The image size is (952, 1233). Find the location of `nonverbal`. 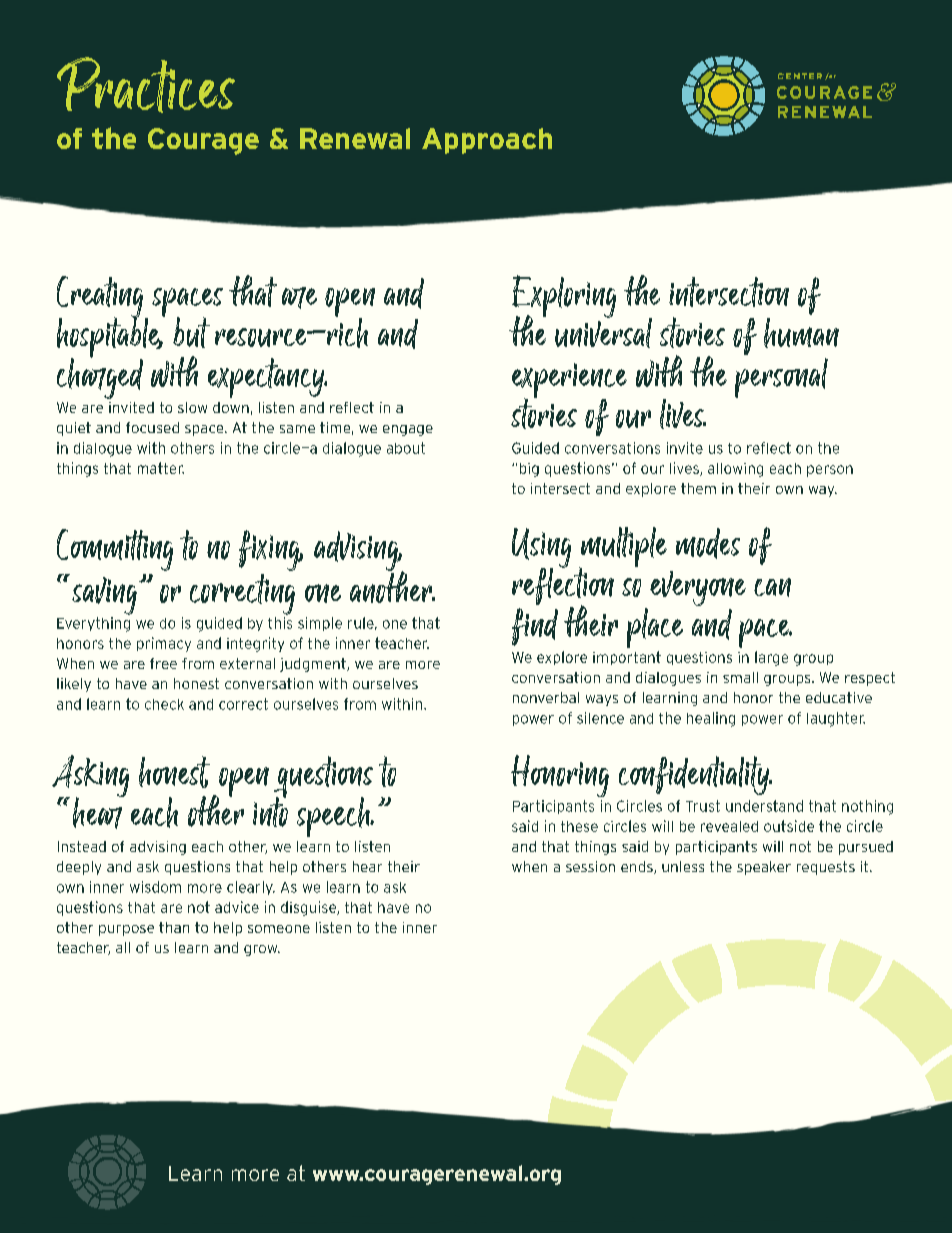

nonverbal is located at coordinates (546, 697).
